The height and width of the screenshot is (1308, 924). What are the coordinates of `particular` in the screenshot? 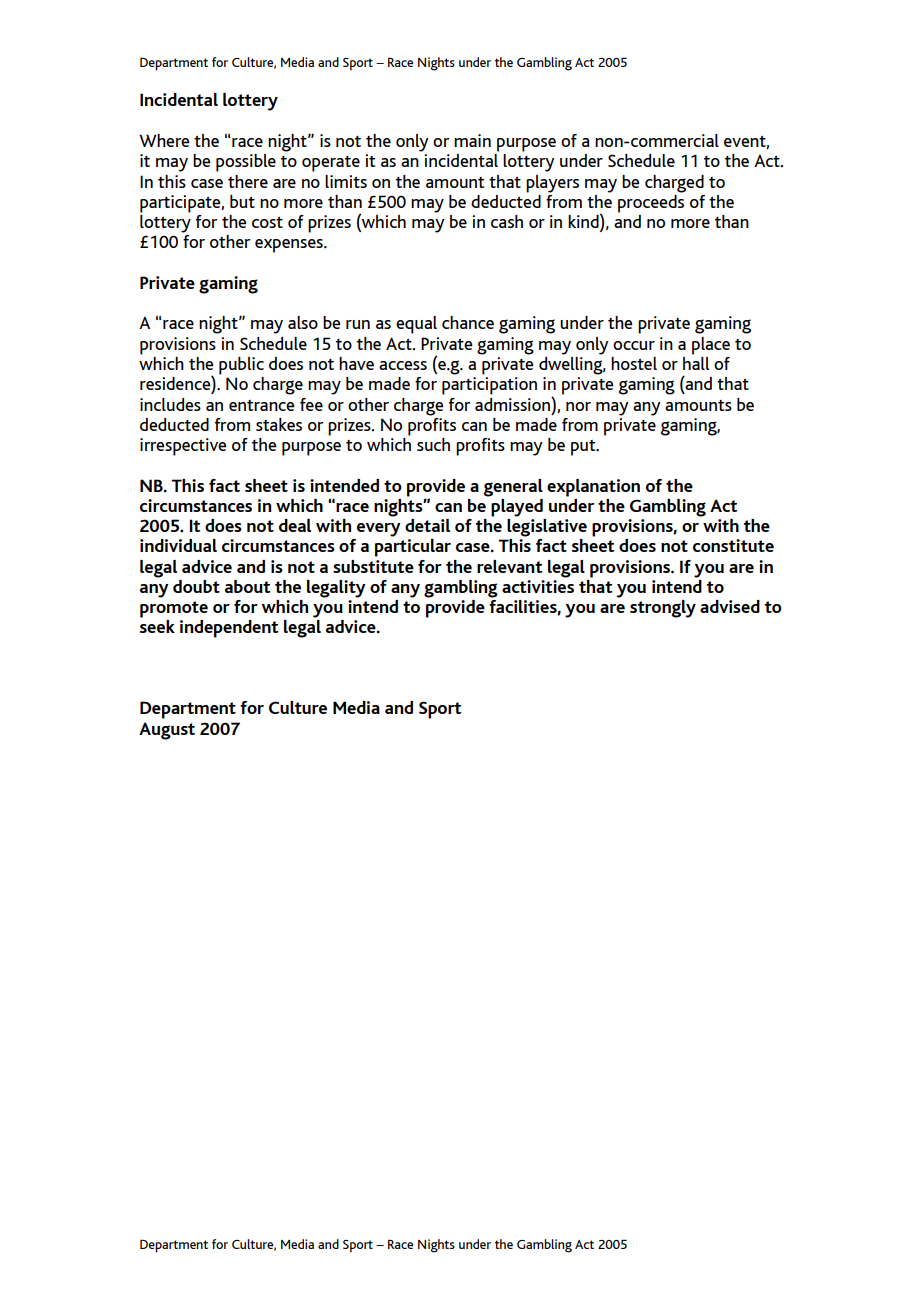 It's located at (413, 548).
